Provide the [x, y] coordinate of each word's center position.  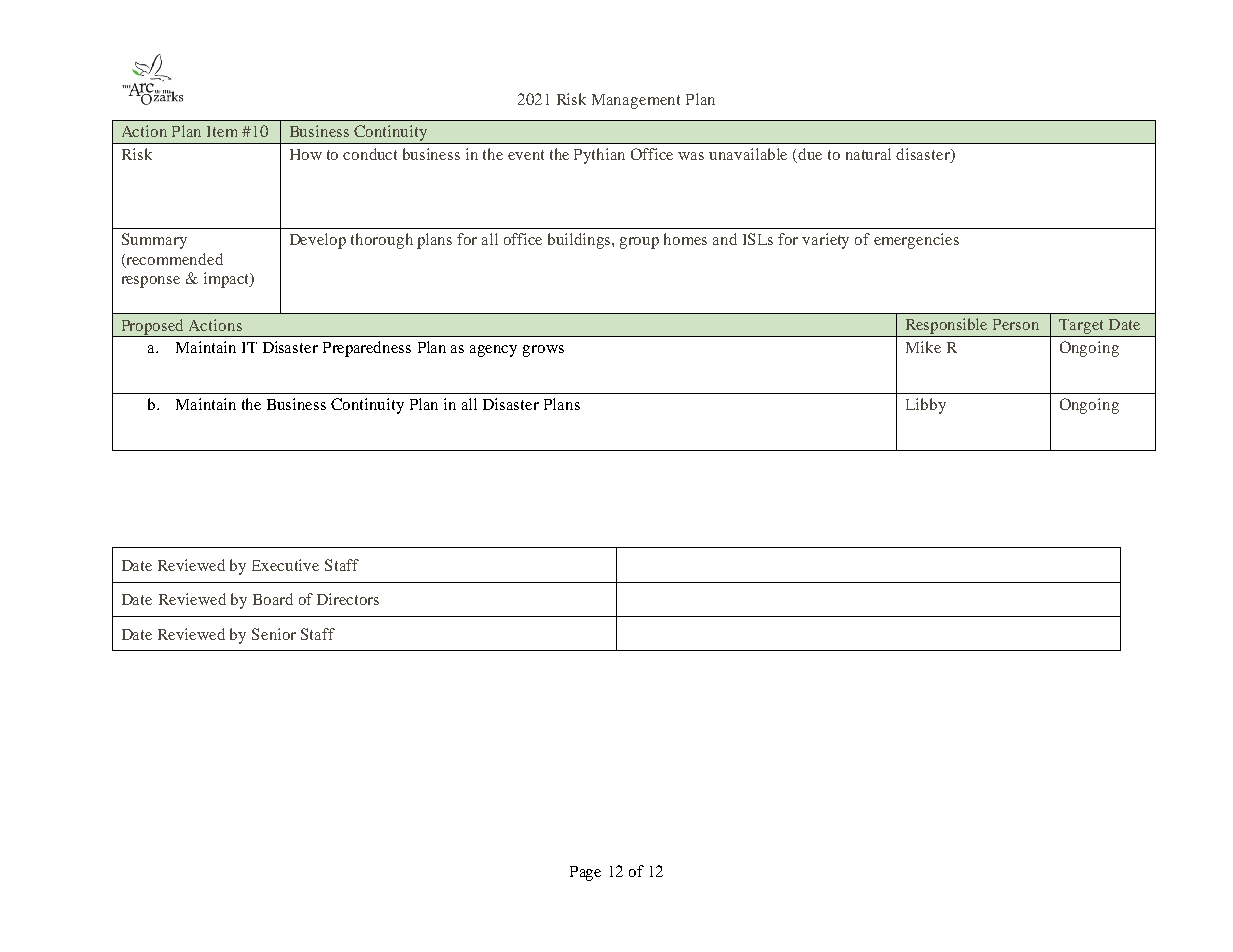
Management [636, 101]
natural [868, 154]
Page [585, 873]
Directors [348, 599]
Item [222, 131]
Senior [274, 634]
